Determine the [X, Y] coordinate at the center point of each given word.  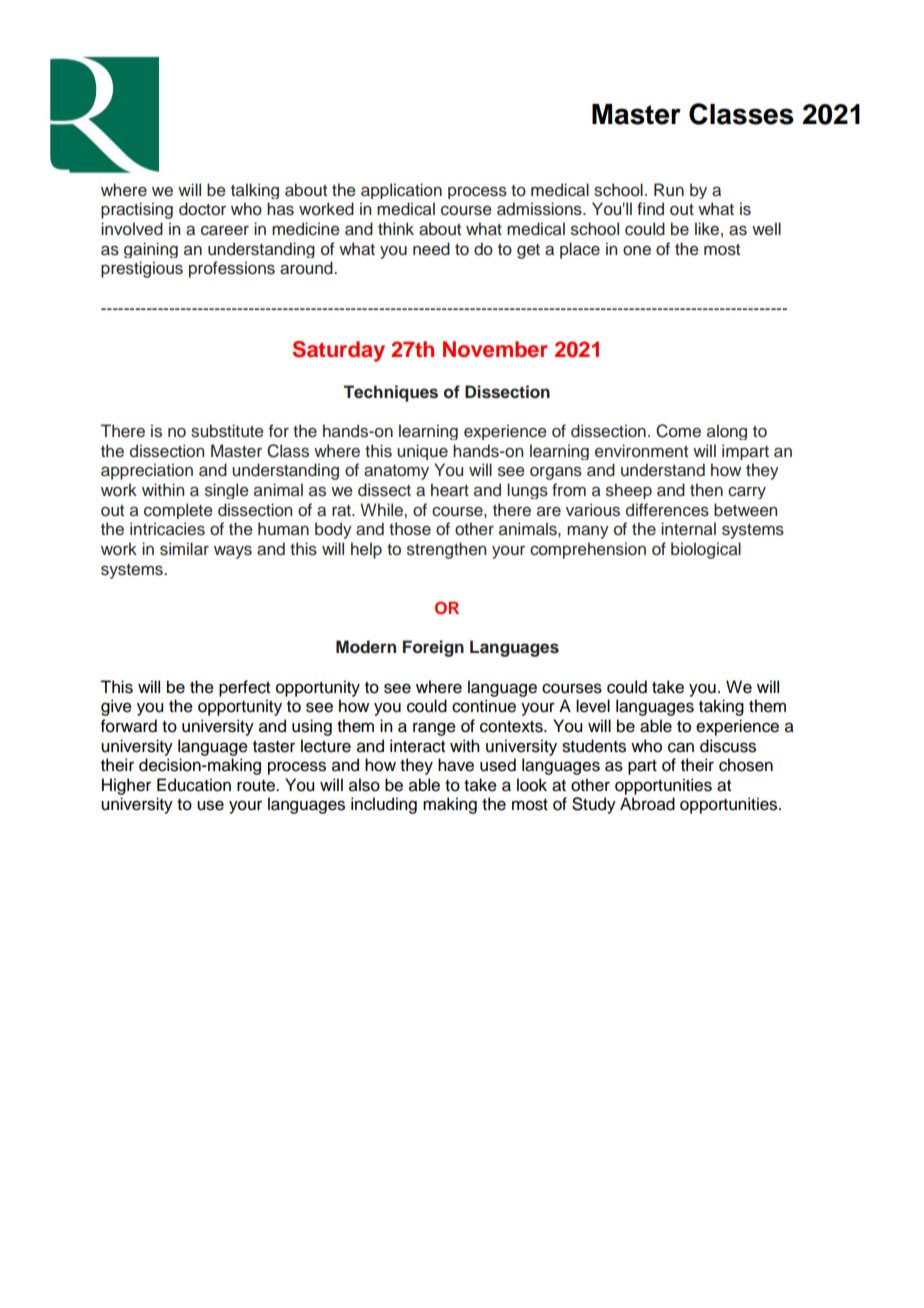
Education [194, 785]
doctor [202, 209]
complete [178, 511]
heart [450, 490]
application [401, 191]
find [650, 208]
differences [667, 510]
